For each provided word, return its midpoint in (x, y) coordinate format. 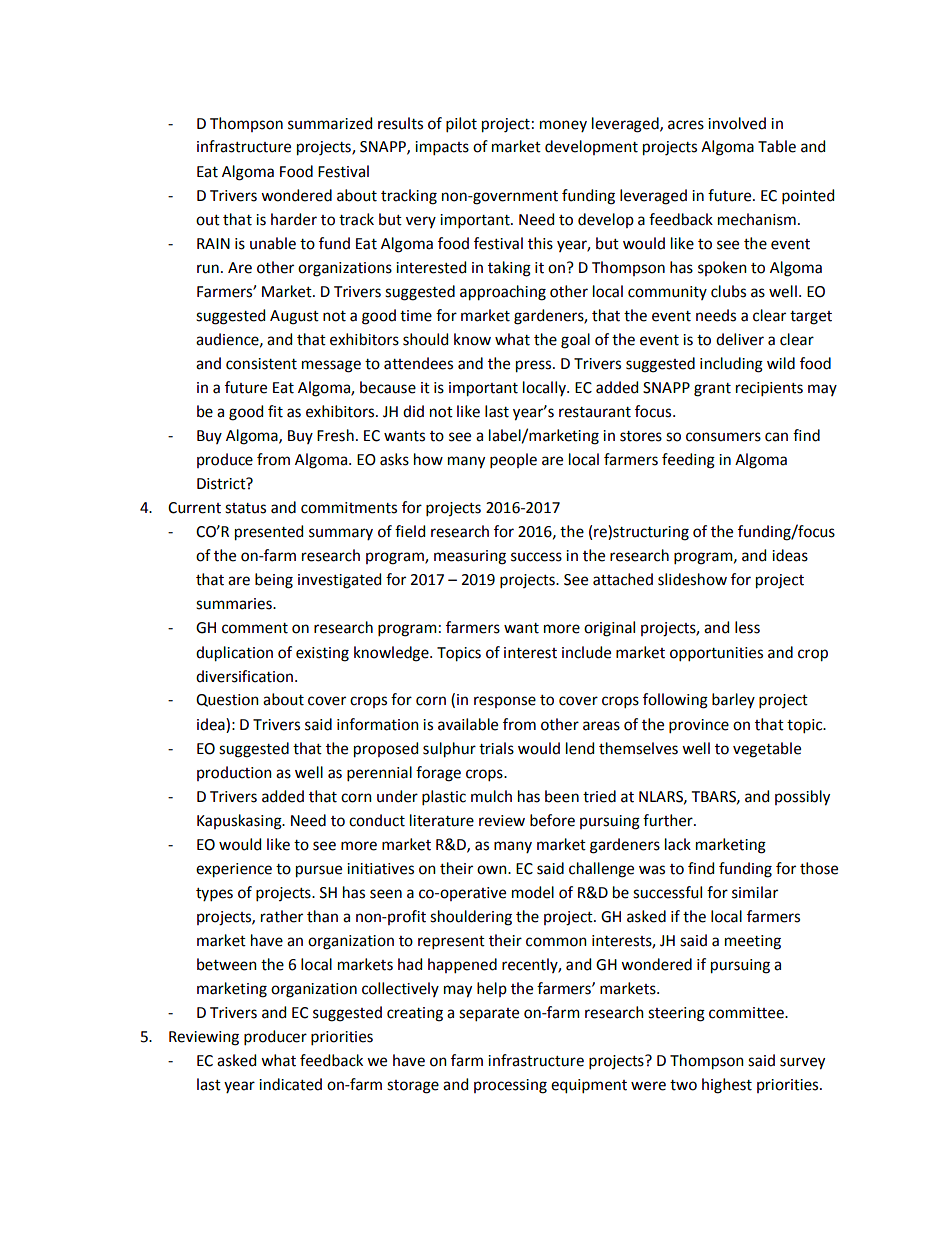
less (747, 627)
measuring (470, 557)
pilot (461, 124)
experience (234, 870)
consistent (261, 364)
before (552, 820)
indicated (290, 1084)
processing (510, 1086)
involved (737, 123)
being (274, 581)
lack (678, 844)
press (535, 366)
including (731, 365)
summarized (330, 123)
